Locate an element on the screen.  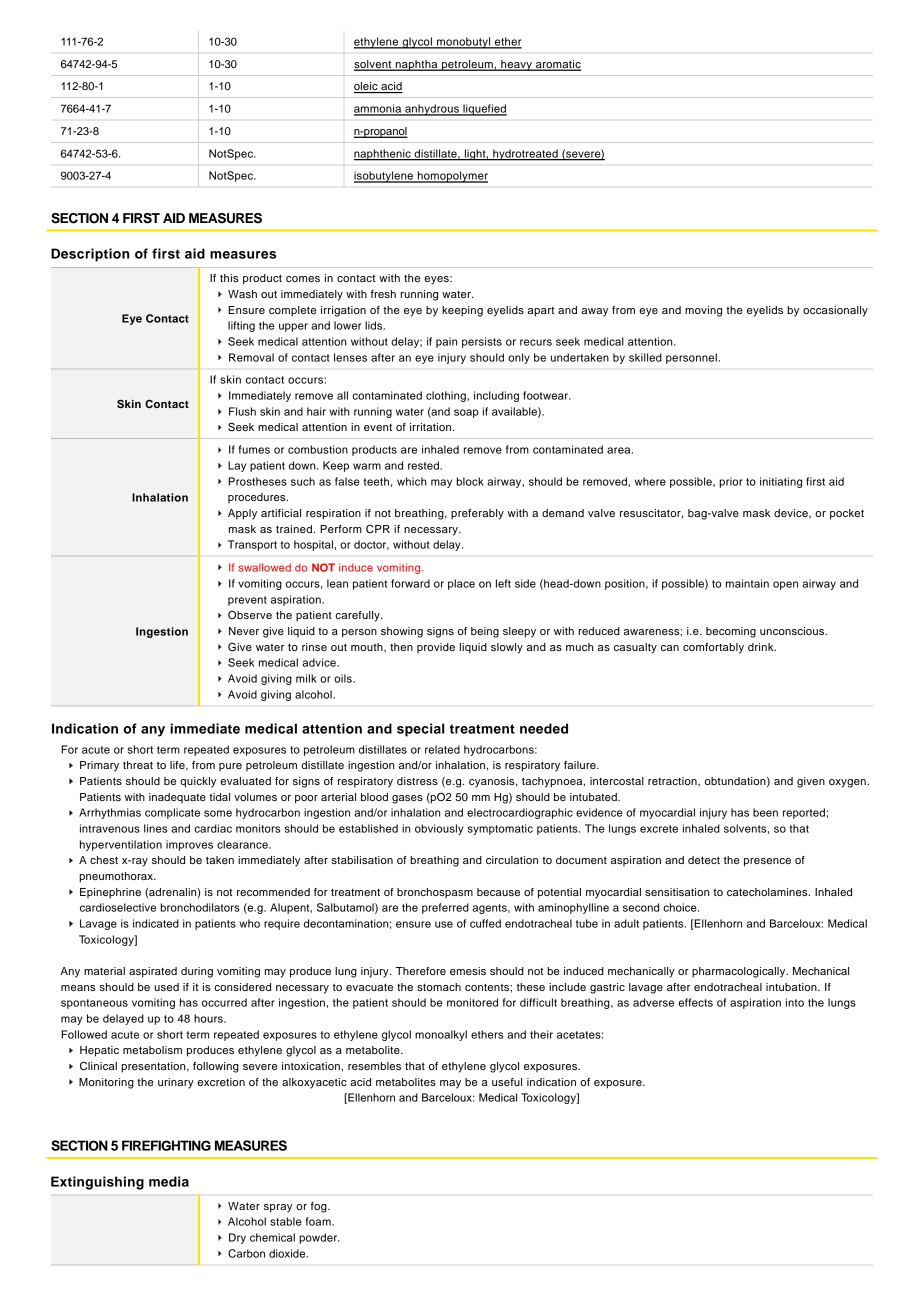
FIREFIGHTING is located at coordinates (166, 1145).
